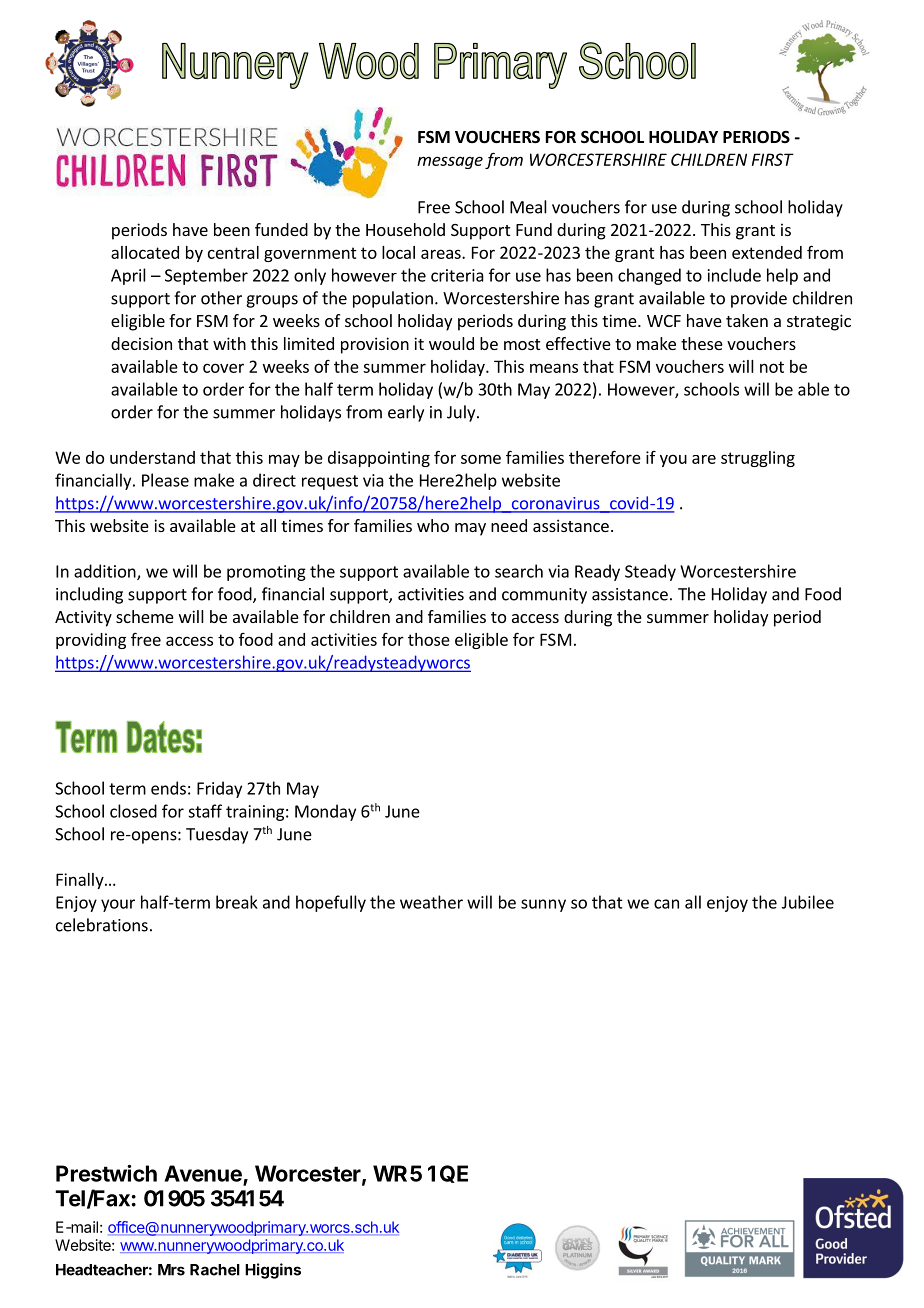 The image size is (924, 1308). What do you see at coordinates (273, 1271) in the screenshot?
I see `Higgins` at bounding box center [273, 1271].
